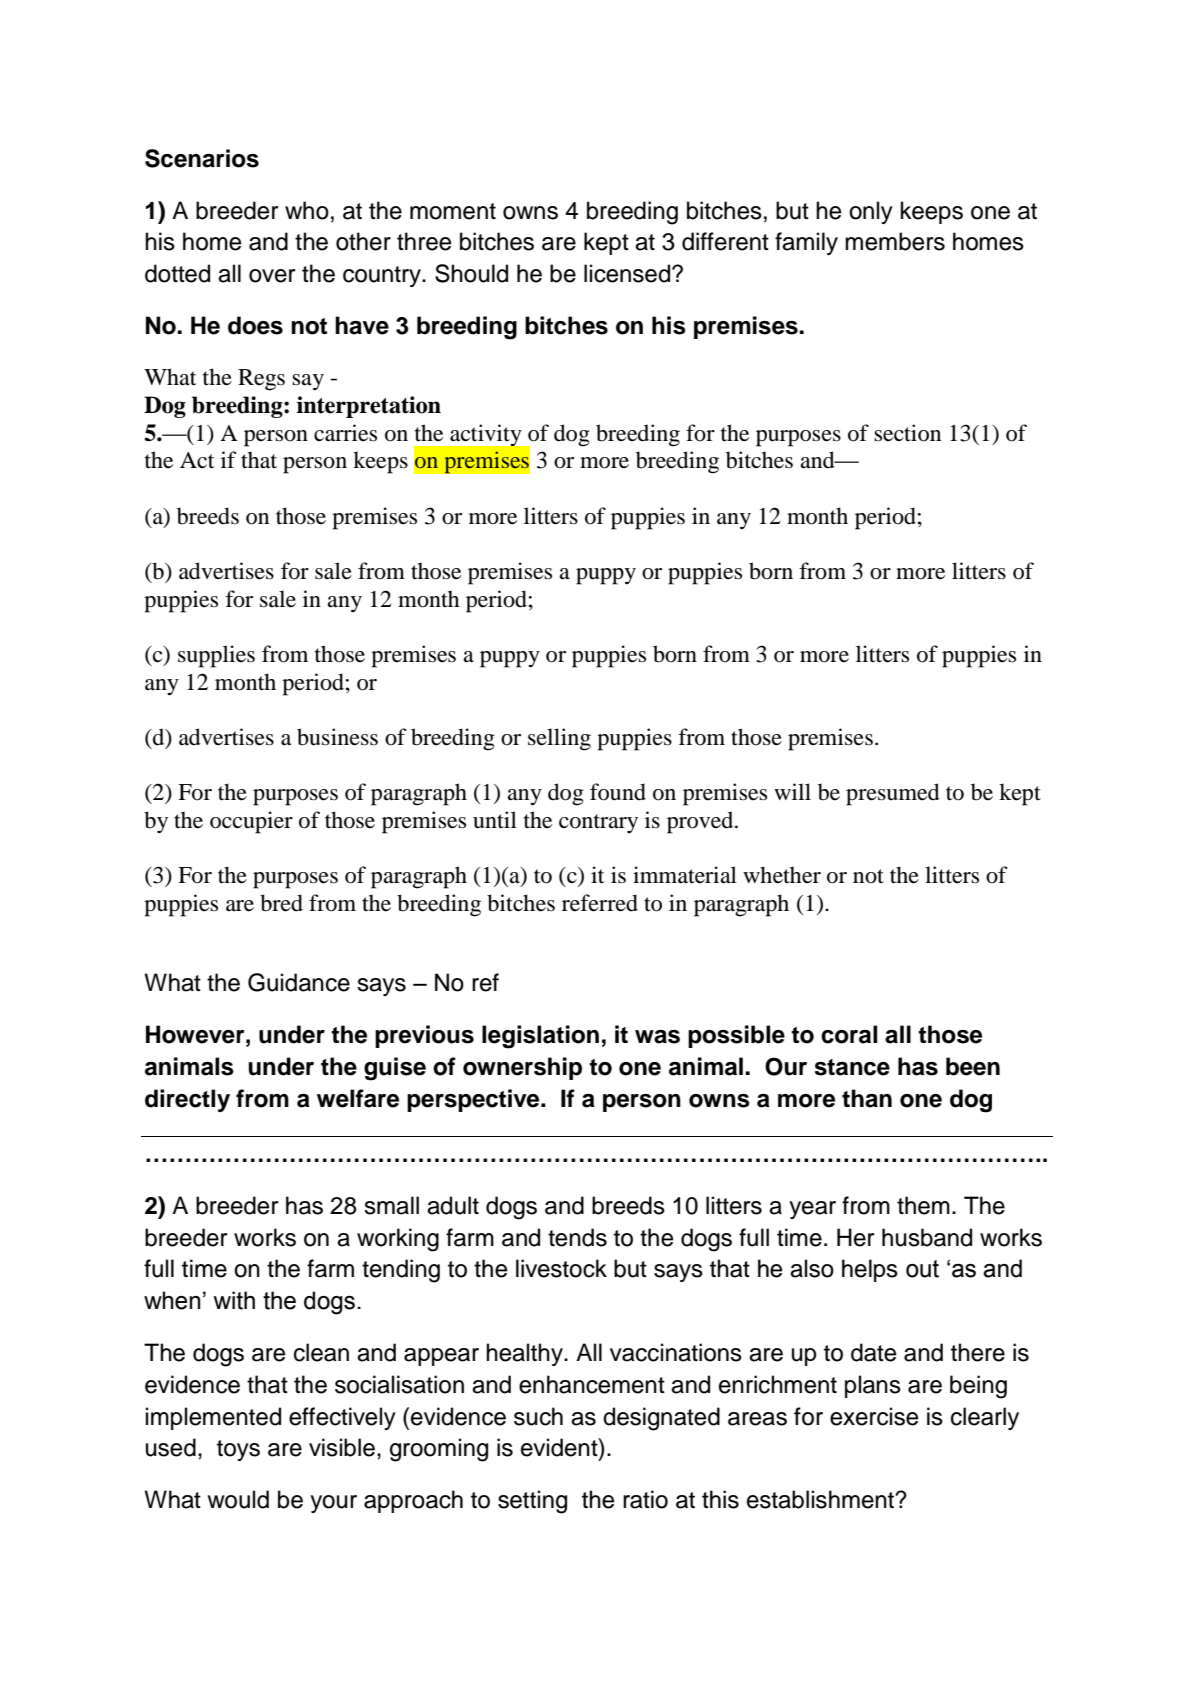 The height and width of the screenshot is (1688, 1194). What do you see at coordinates (577, 1237) in the screenshot?
I see `tends` at bounding box center [577, 1237].
